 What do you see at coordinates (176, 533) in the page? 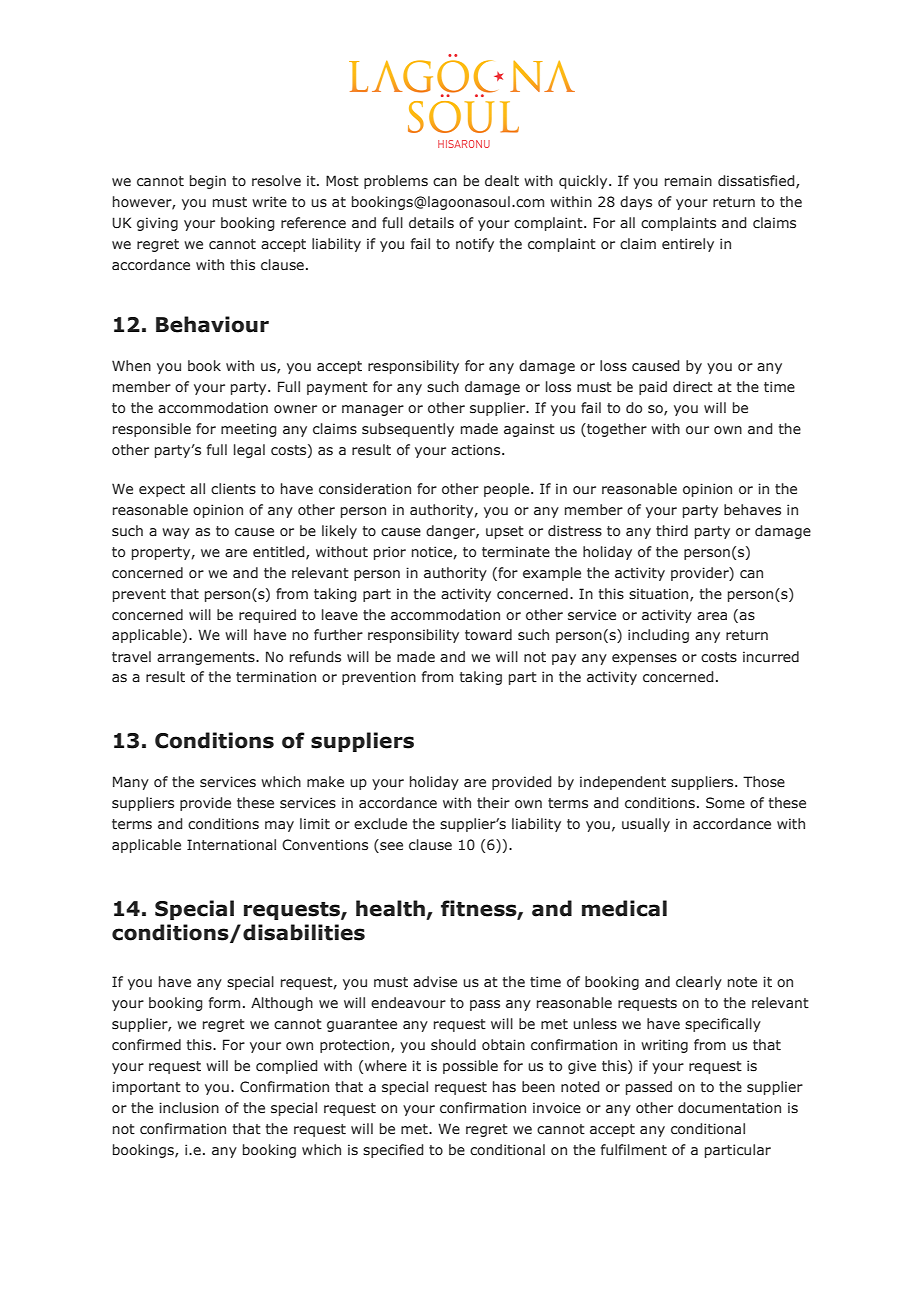
I see `way` at bounding box center [176, 533].
